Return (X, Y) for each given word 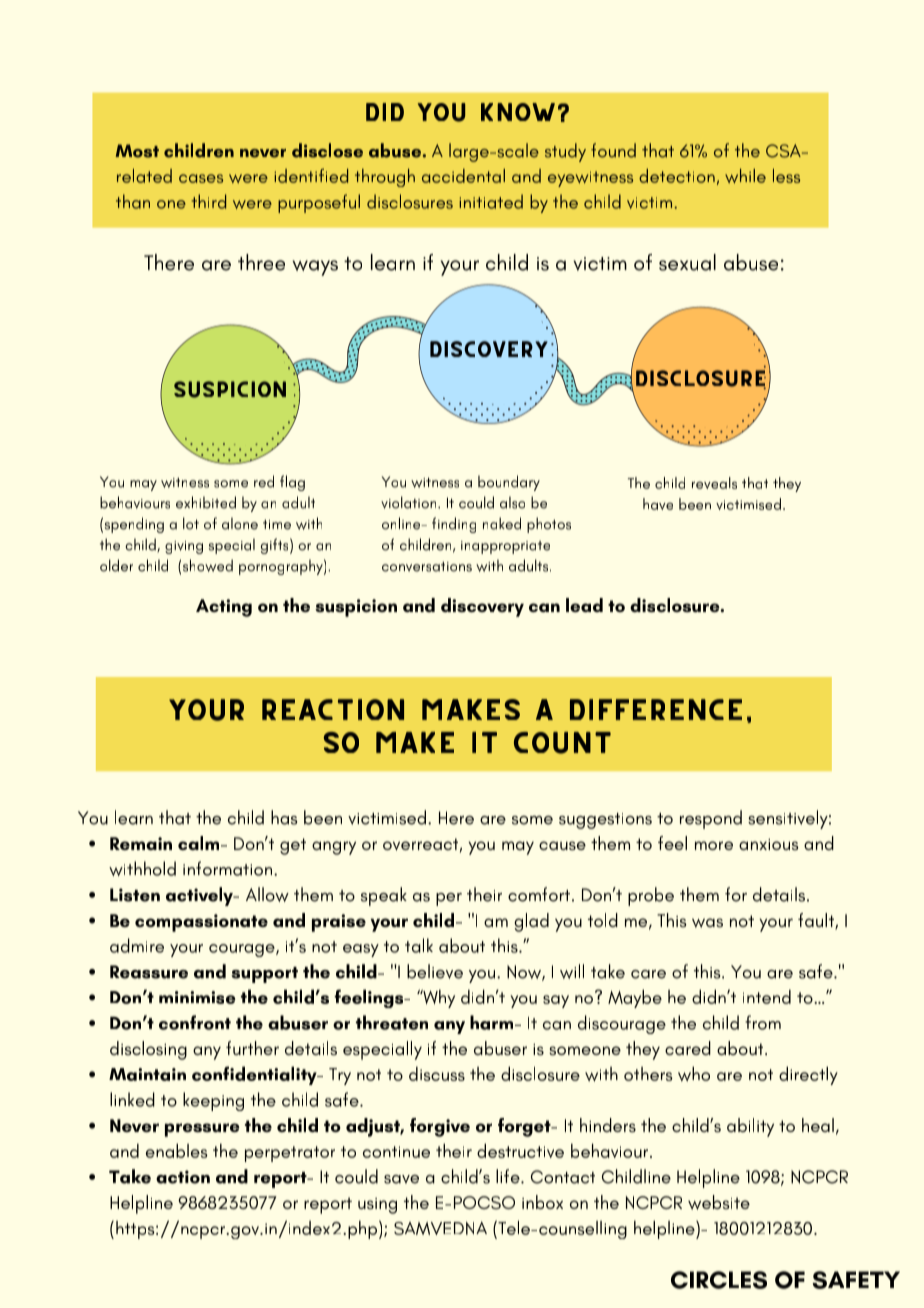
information (229, 868)
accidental (463, 176)
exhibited (206, 502)
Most (137, 151)
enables (177, 1150)
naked (502, 523)
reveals (714, 483)
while (745, 176)
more (714, 845)
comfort (539, 894)
